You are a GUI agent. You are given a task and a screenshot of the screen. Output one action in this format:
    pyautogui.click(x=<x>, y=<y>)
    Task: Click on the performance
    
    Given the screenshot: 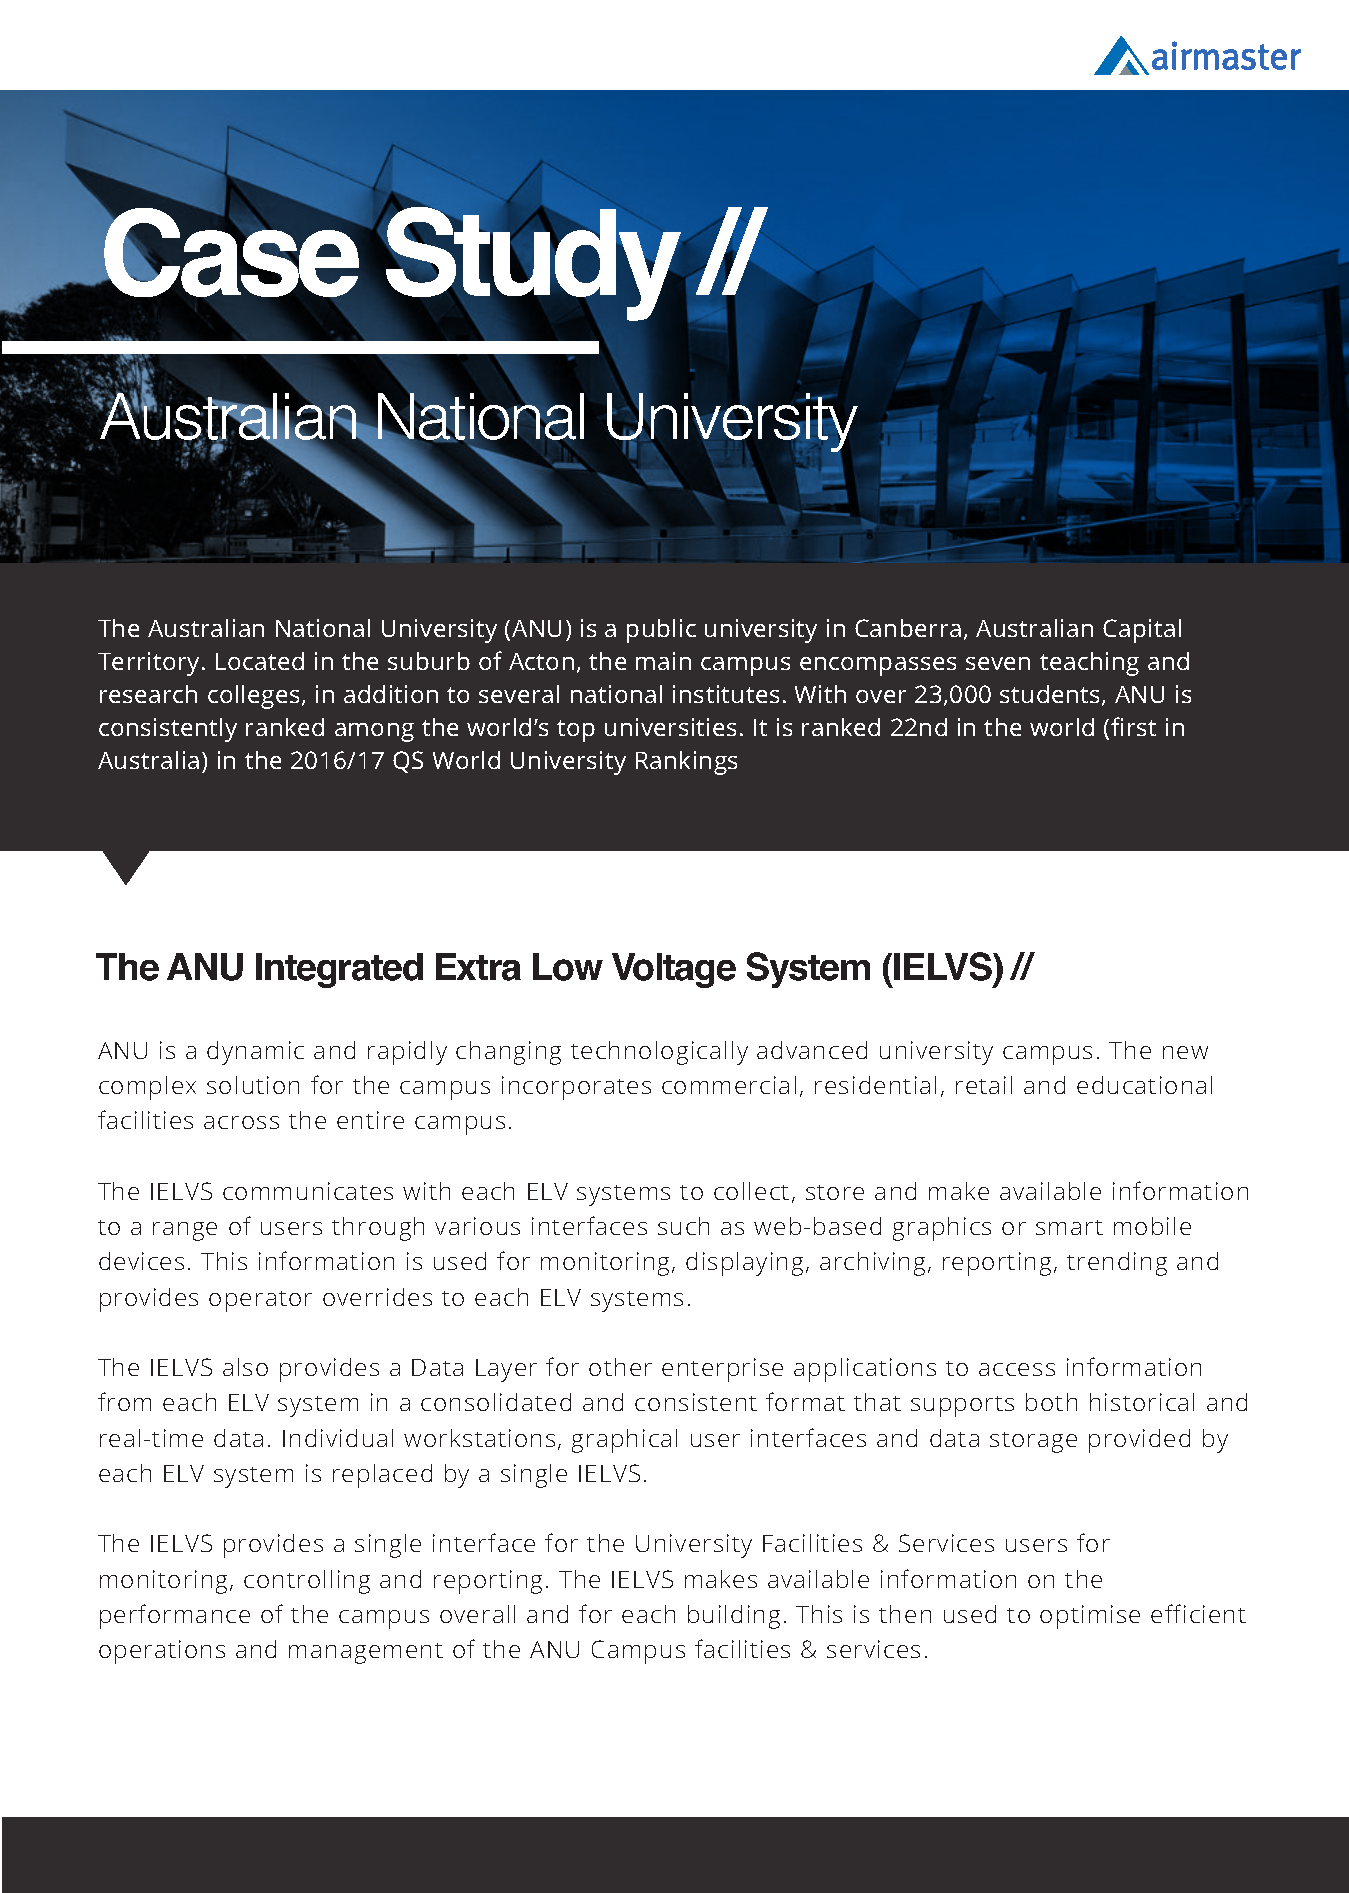 What is the action you would take?
    pyautogui.click(x=175, y=1616)
